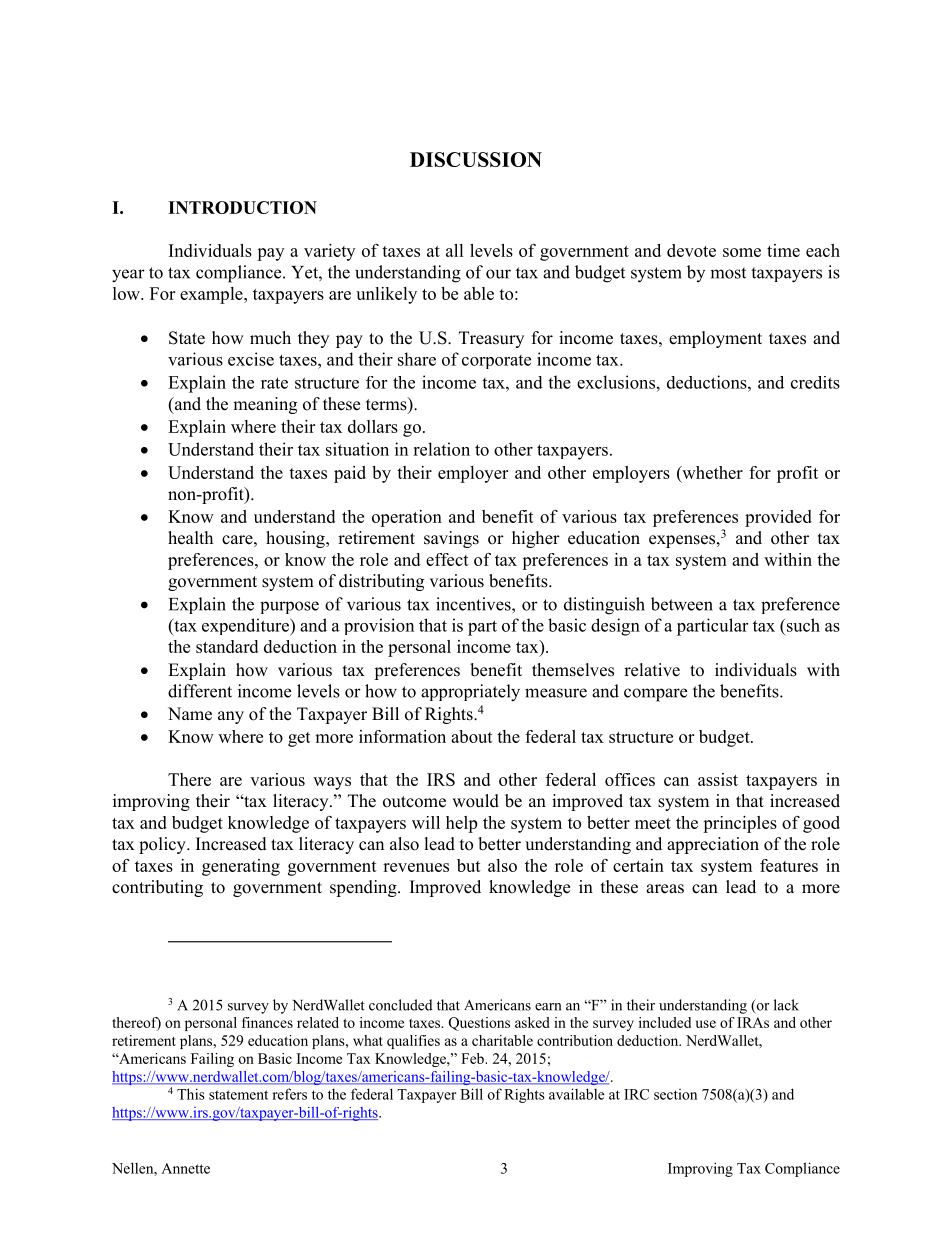  I want to click on revenues, so click(416, 867).
